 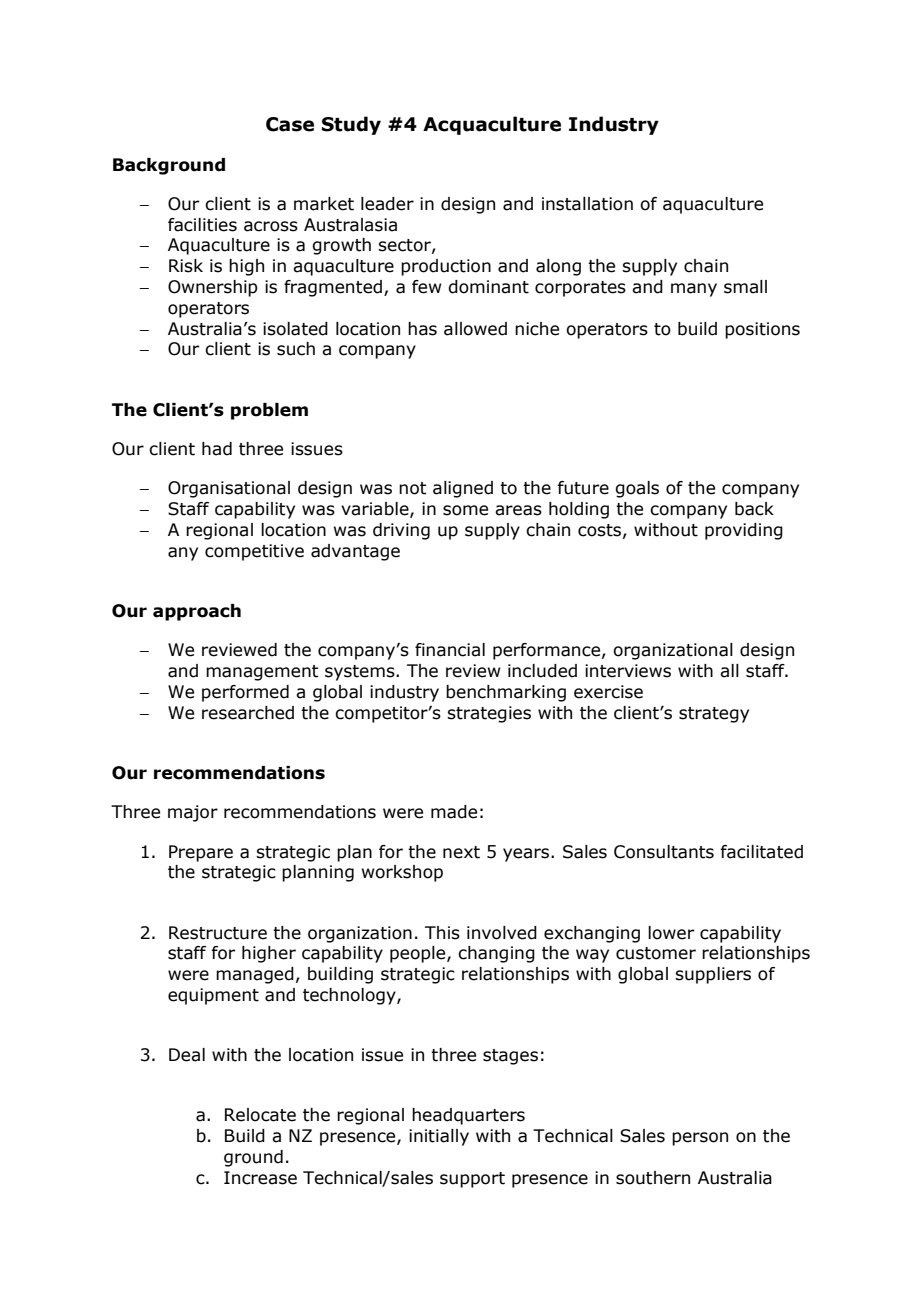 What do you see at coordinates (587, 204) in the page?
I see `installation` at bounding box center [587, 204].
